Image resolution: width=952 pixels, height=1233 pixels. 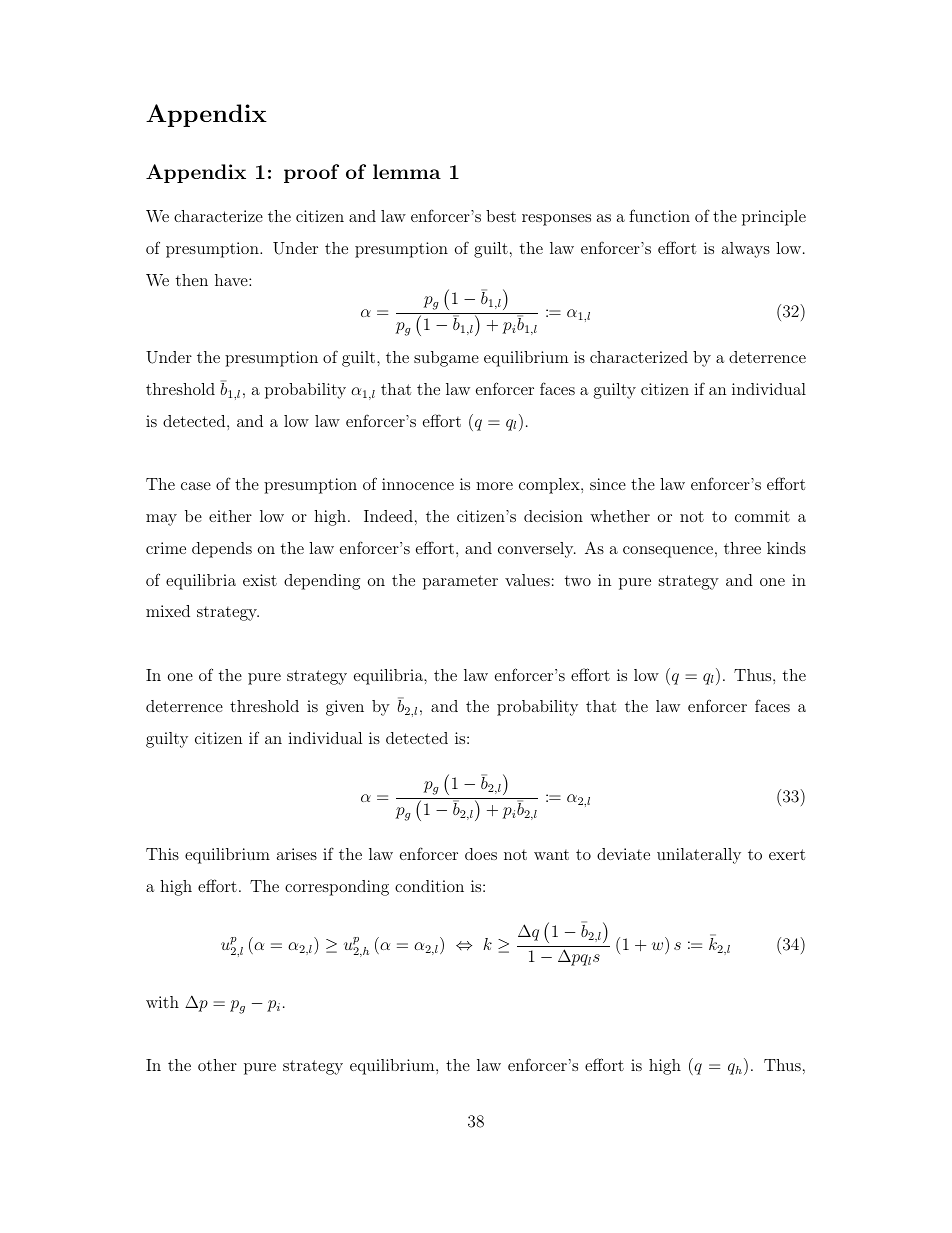 What do you see at coordinates (501, 216) in the page?
I see `best` at bounding box center [501, 216].
